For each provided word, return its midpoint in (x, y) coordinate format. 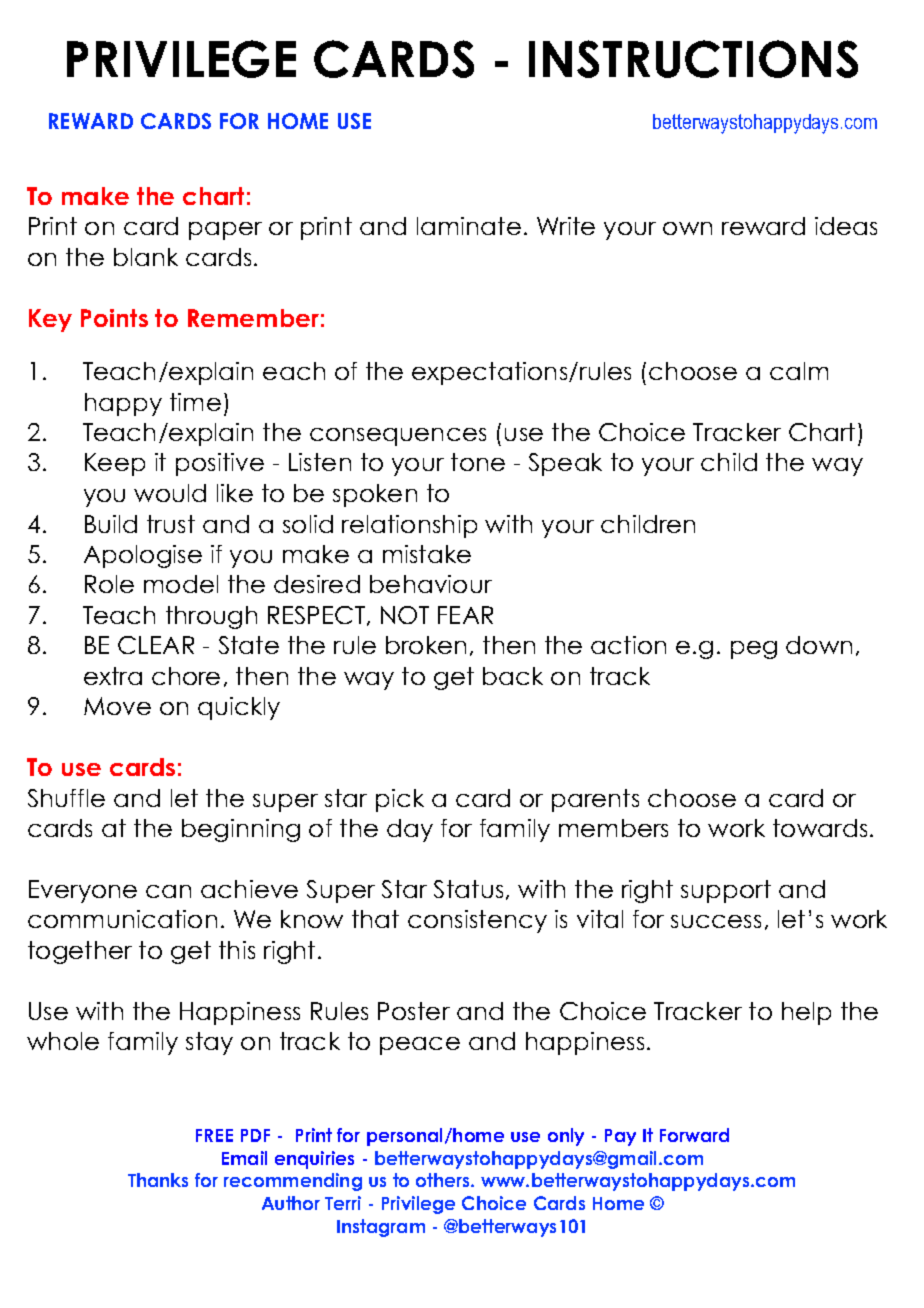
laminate (469, 226)
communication (122, 919)
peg (754, 650)
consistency (477, 921)
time (195, 402)
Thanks (158, 1180)
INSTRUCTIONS (693, 59)
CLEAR (156, 645)
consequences (398, 437)
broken (426, 645)
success (716, 921)
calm (799, 371)
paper (225, 231)
